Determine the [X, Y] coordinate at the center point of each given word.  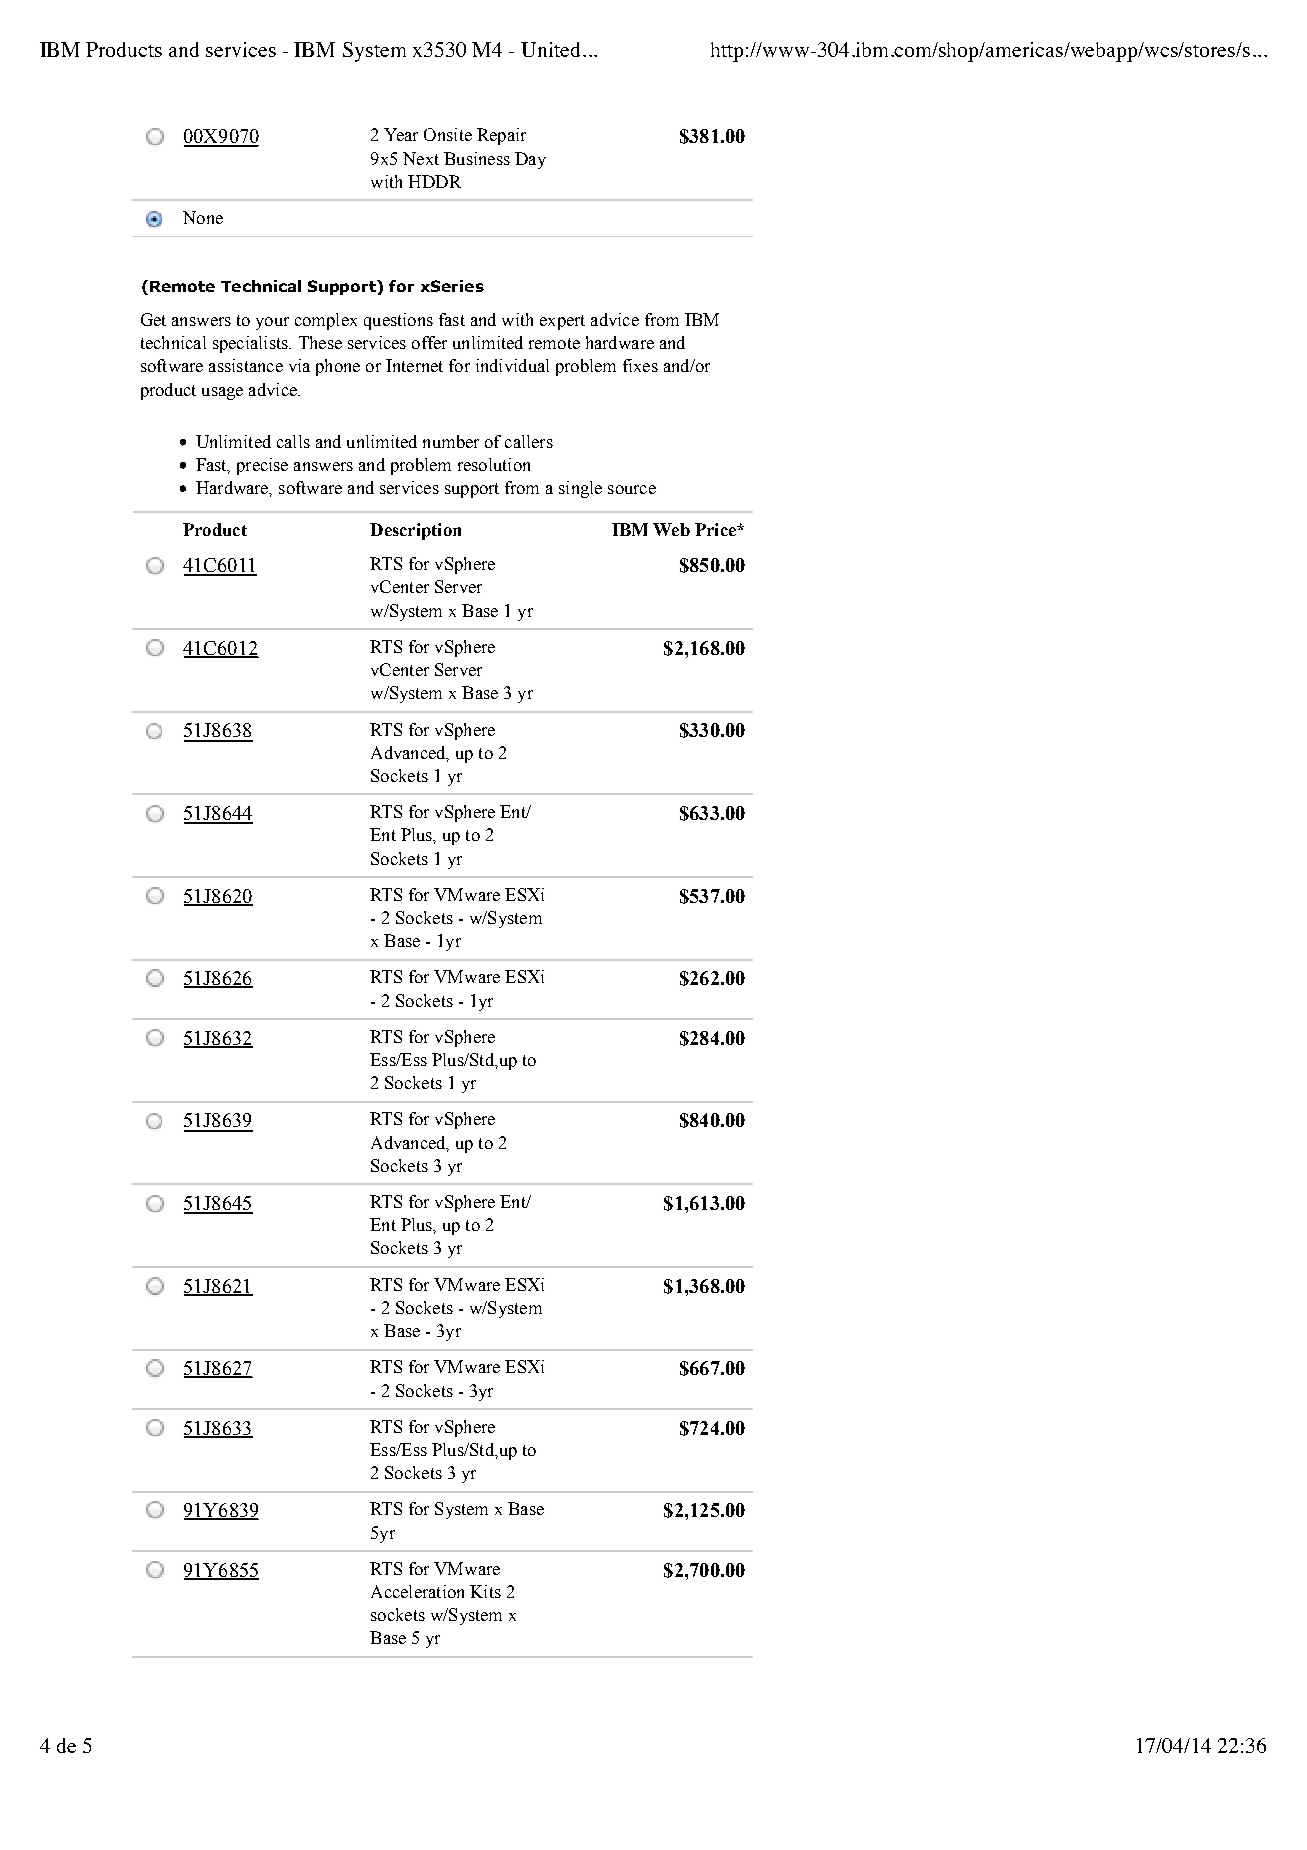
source [632, 489]
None [203, 217]
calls [293, 441]
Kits [485, 1591]
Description [415, 531]
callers [529, 441]
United [550, 49]
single [580, 489]
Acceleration [417, 1591]
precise [262, 466]
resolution [494, 464]
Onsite [448, 134]
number [451, 441]
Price [716, 529]
